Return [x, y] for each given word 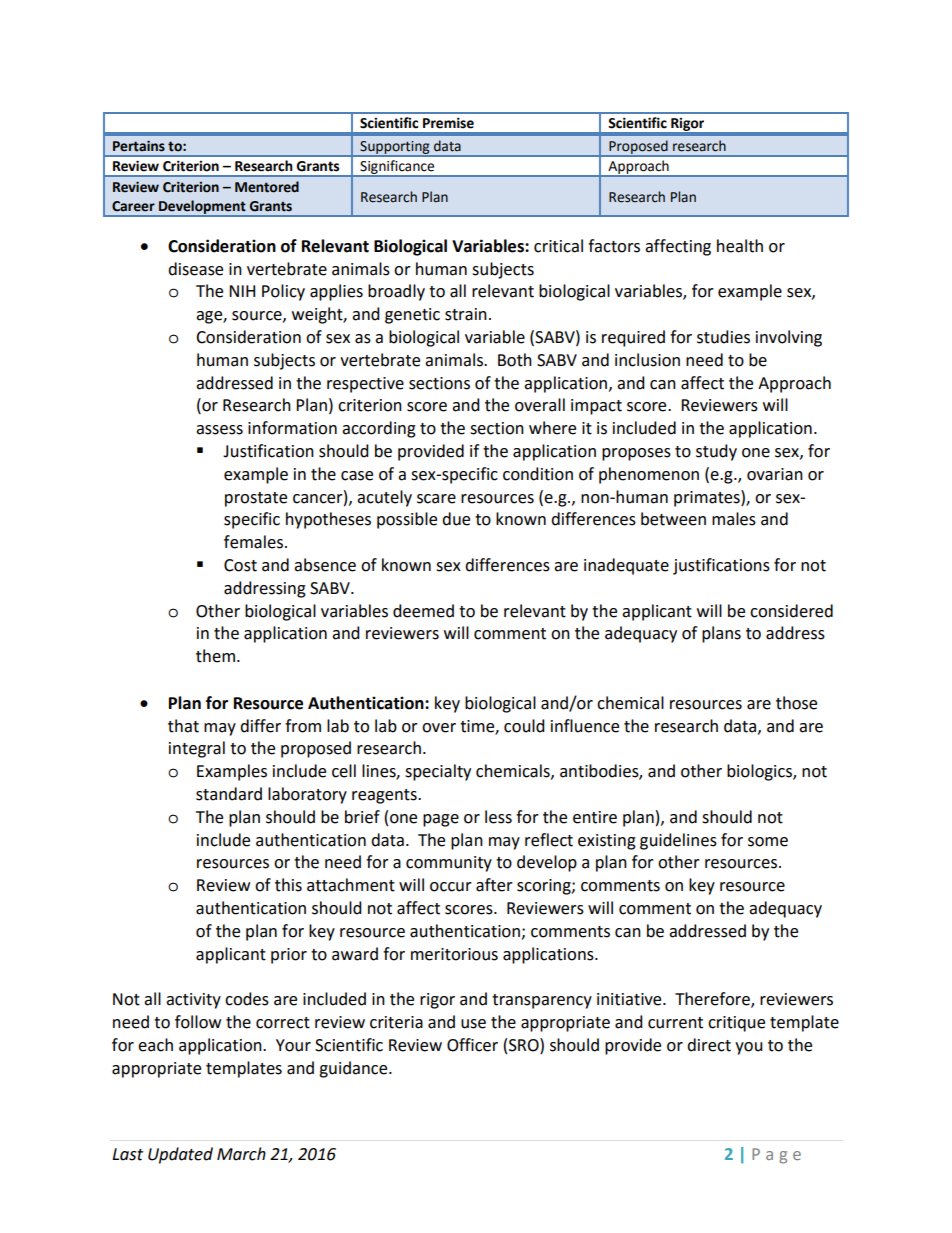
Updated [180, 1155]
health [740, 246]
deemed [423, 611]
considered [791, 611]
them [215, 656]
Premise [448, 123]
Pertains [139, 146]
